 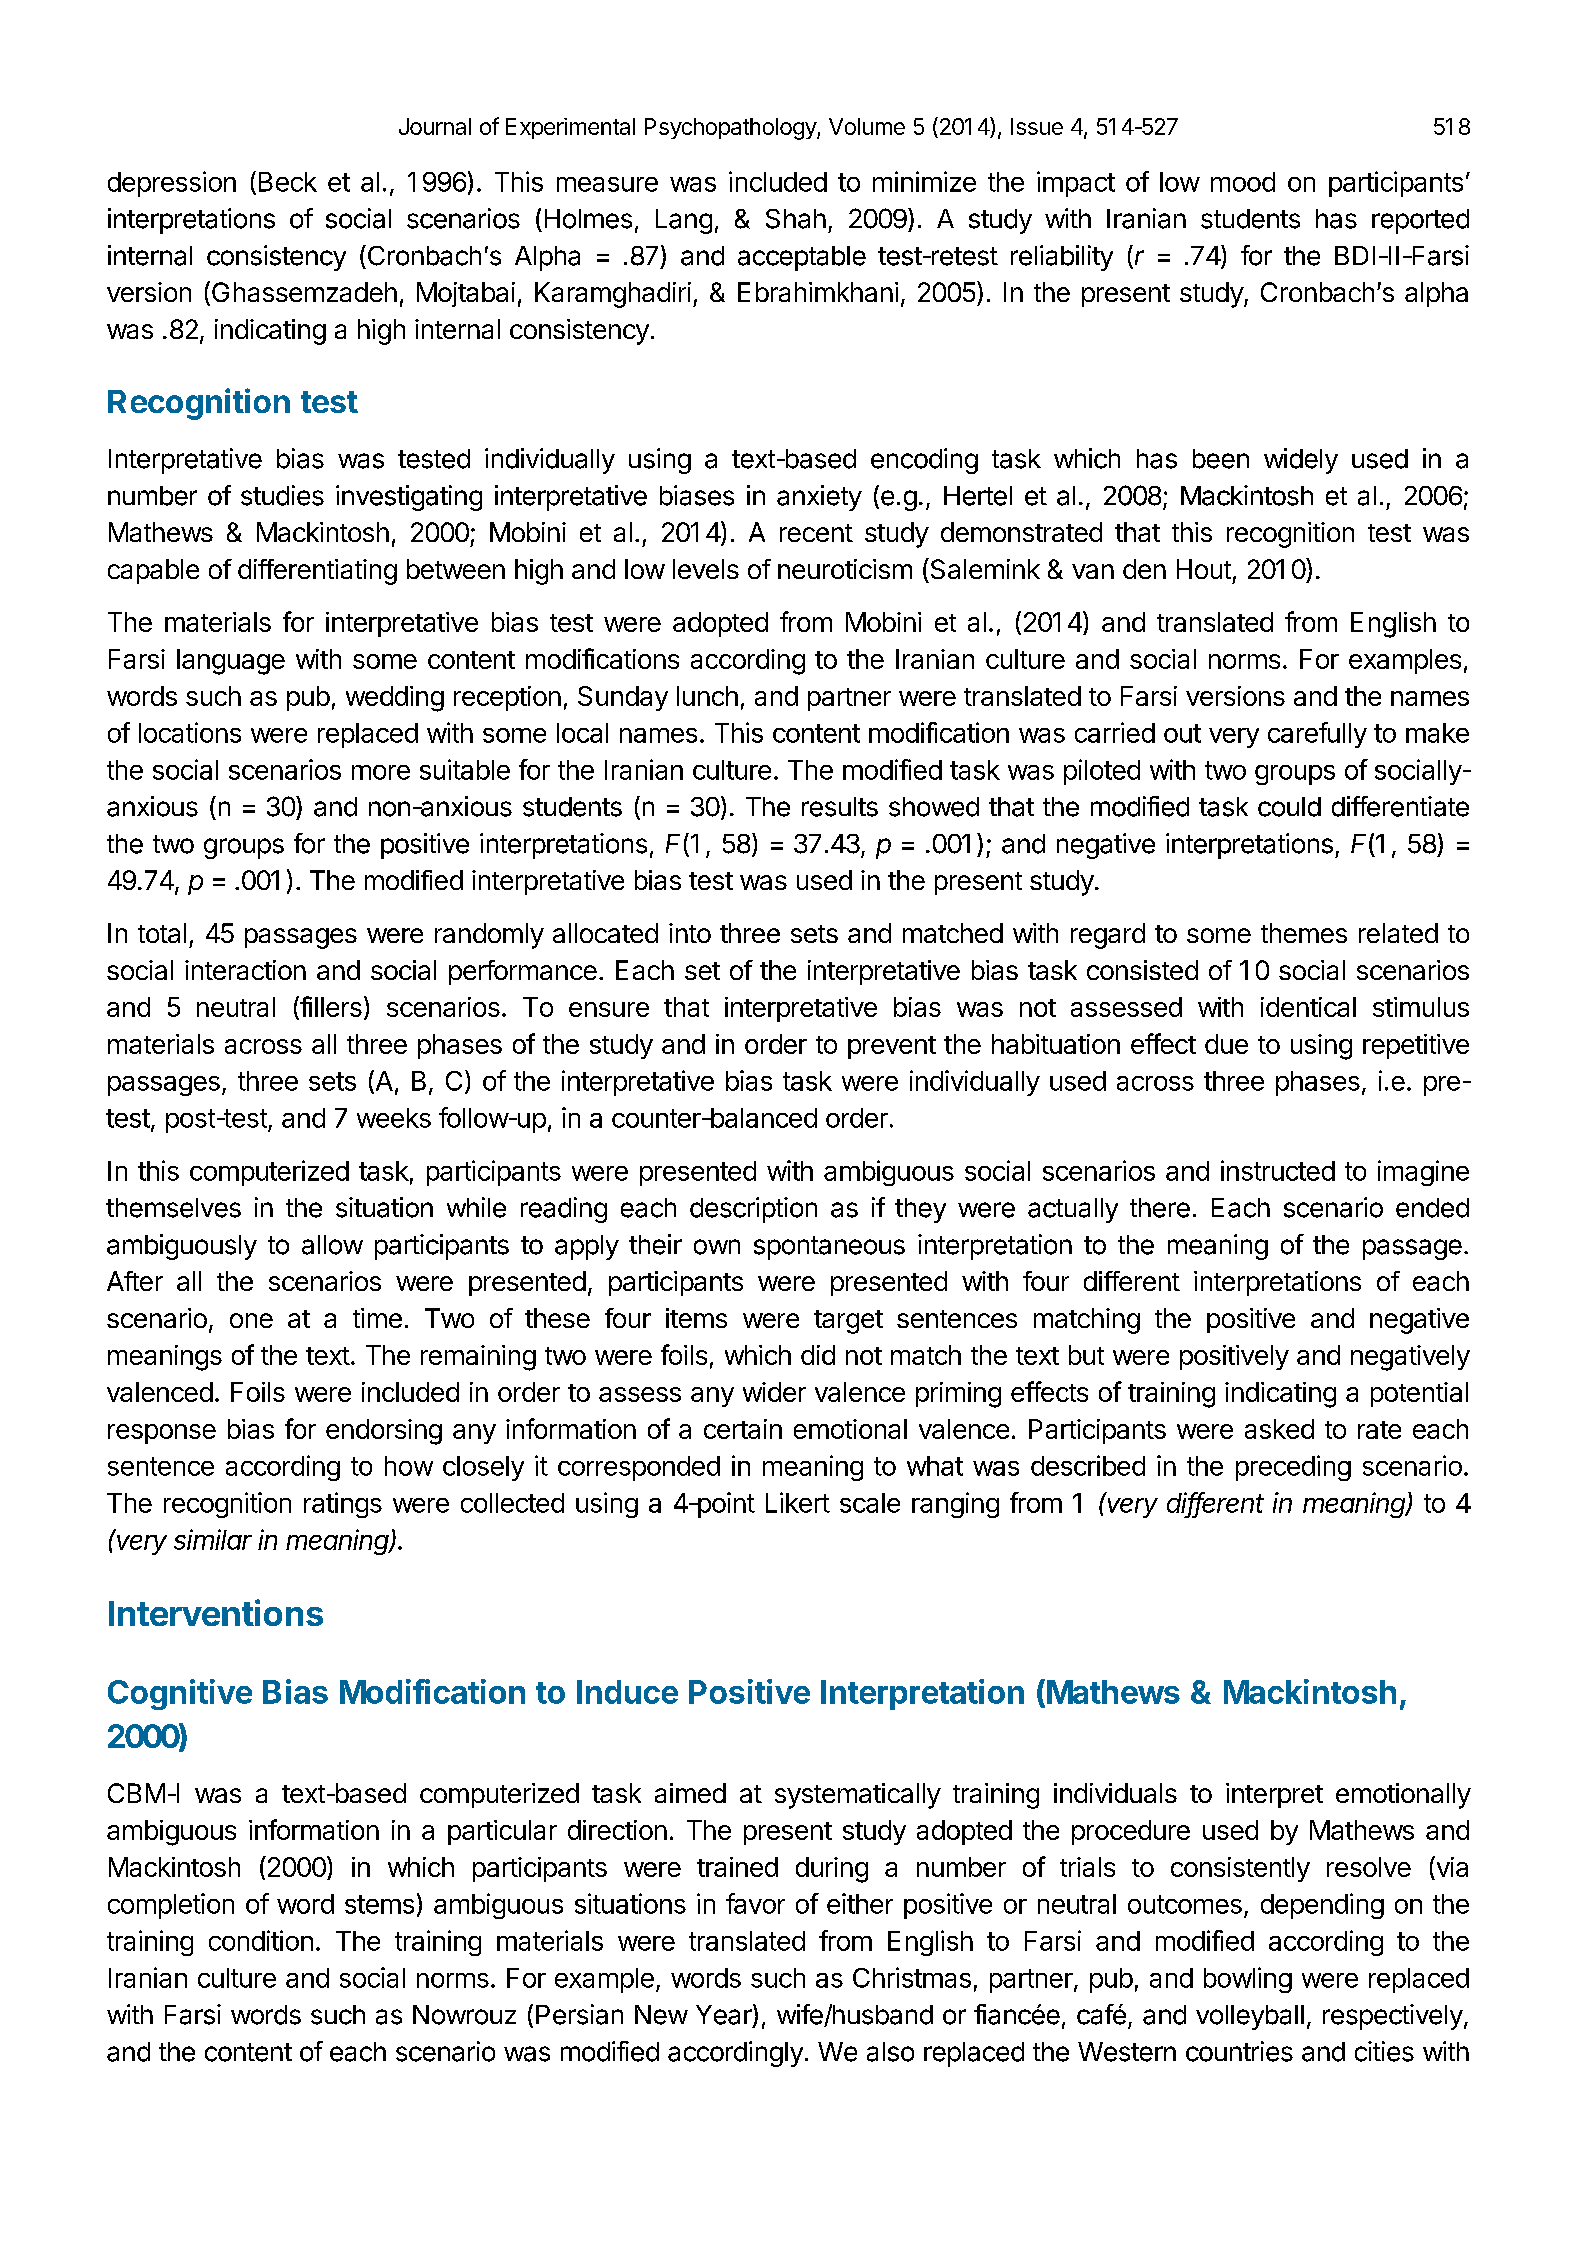 I want to click on condition, so click(x=261, y=1940).
